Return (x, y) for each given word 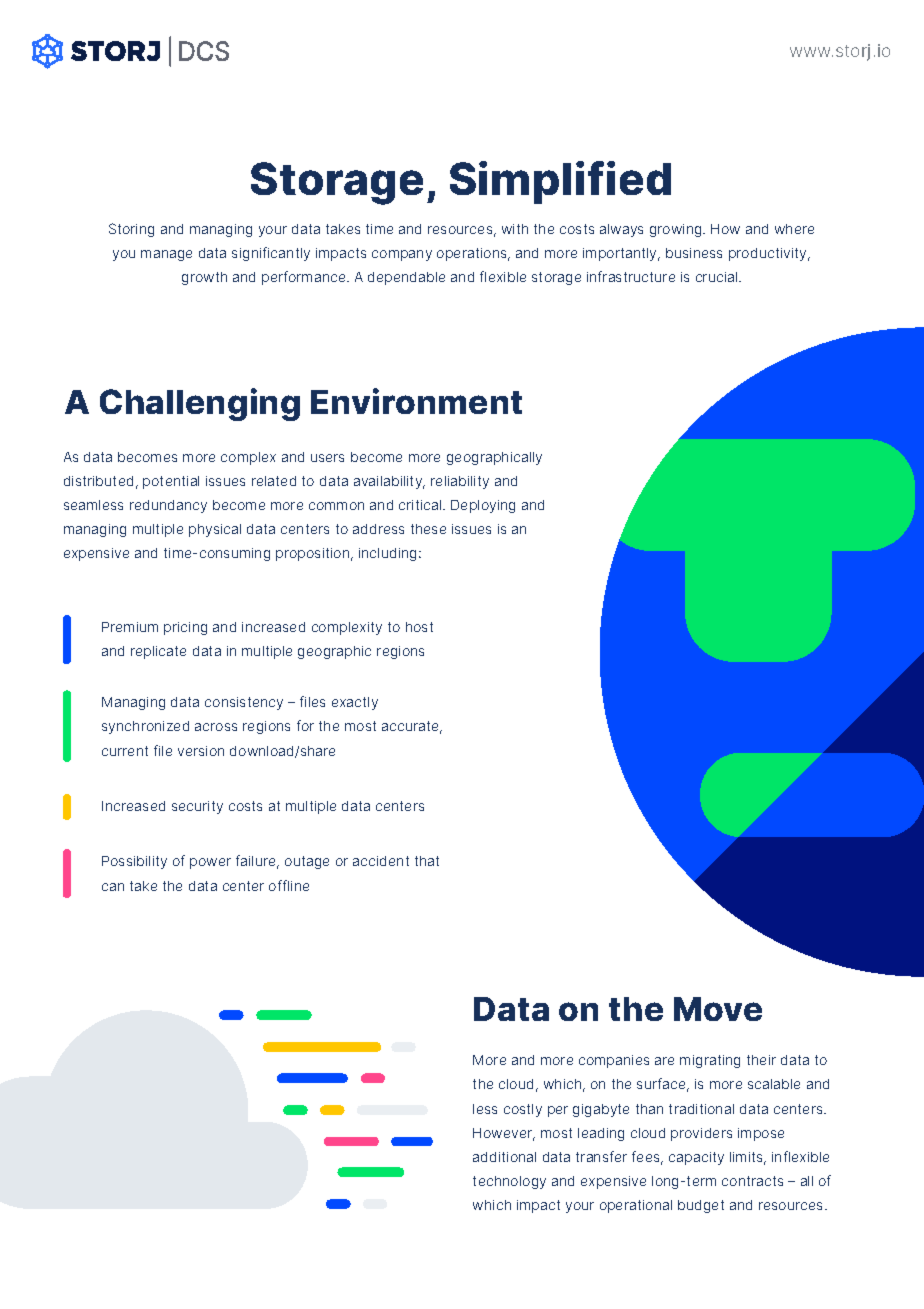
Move (718, 1009)
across (216, 727)
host (419, 627)
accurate (412, 727)
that (427, 861)
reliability (460, 482)
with (515, 229)
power (210, 863)
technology (509, 1182)
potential (171, 482)
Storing (131, 230)
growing (677, 230)
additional (504, 1157)
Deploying (483, 506)
